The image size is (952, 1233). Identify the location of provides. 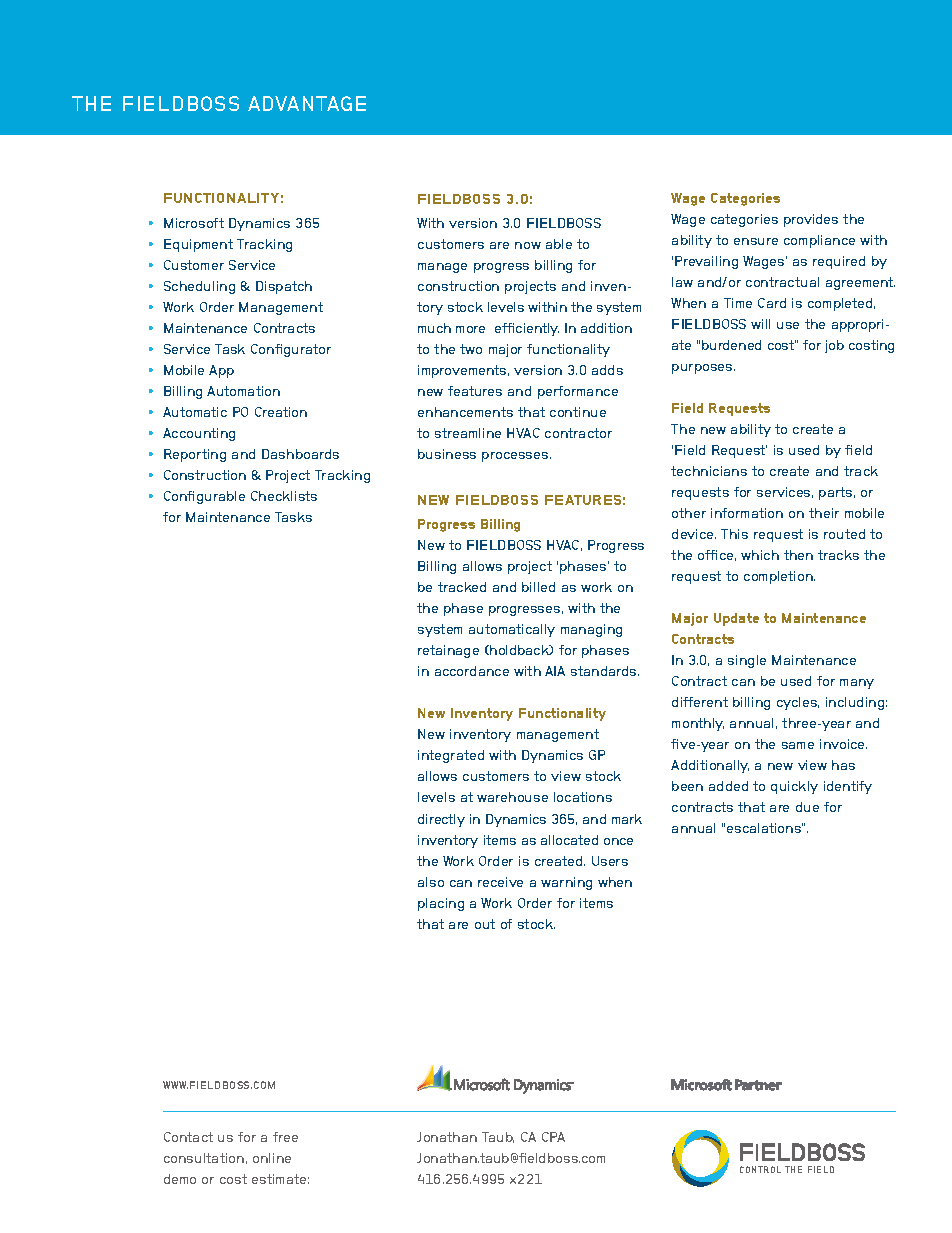
(811, 220).
